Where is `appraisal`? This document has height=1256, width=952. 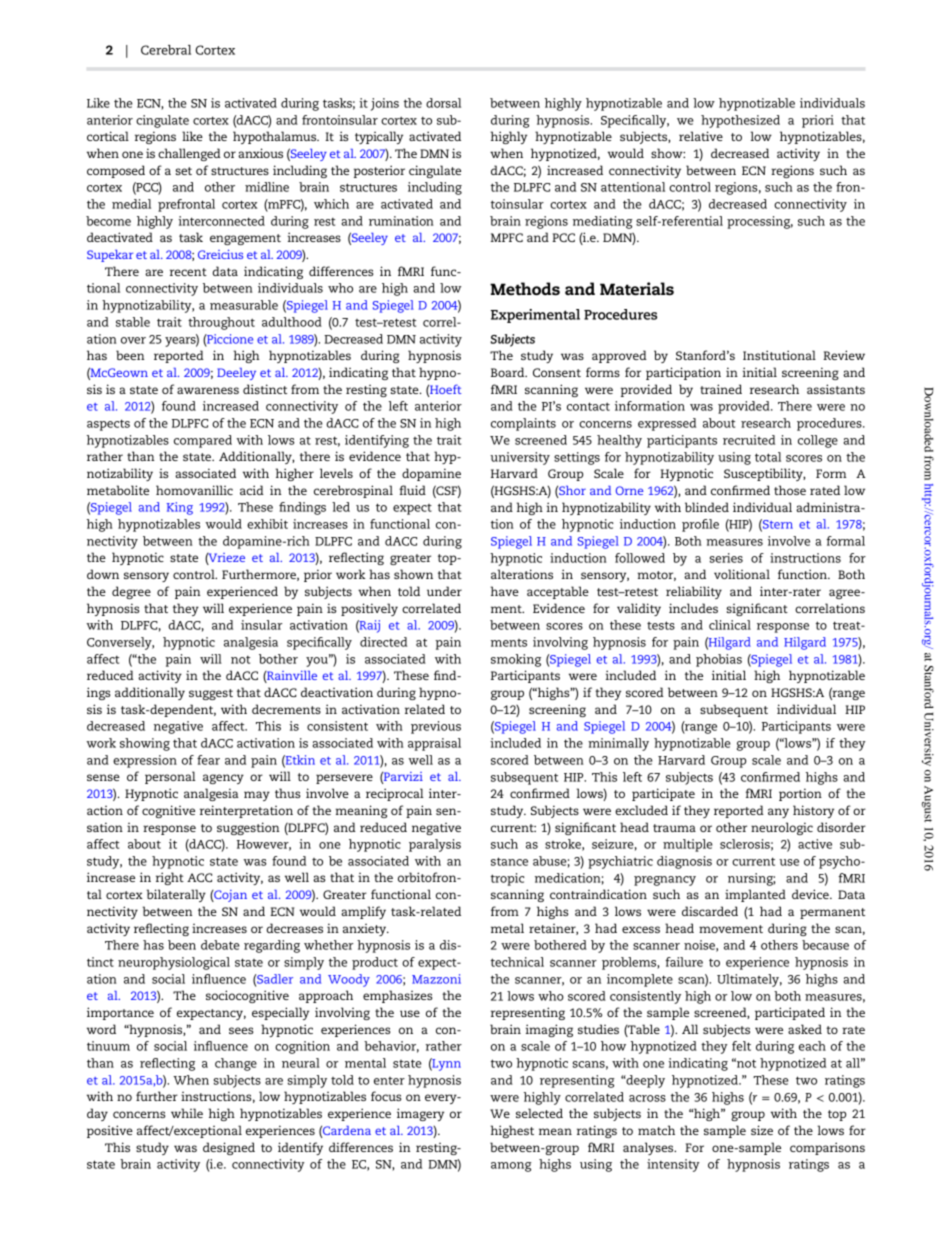
appraisal is located at coordinates (434, 744).
